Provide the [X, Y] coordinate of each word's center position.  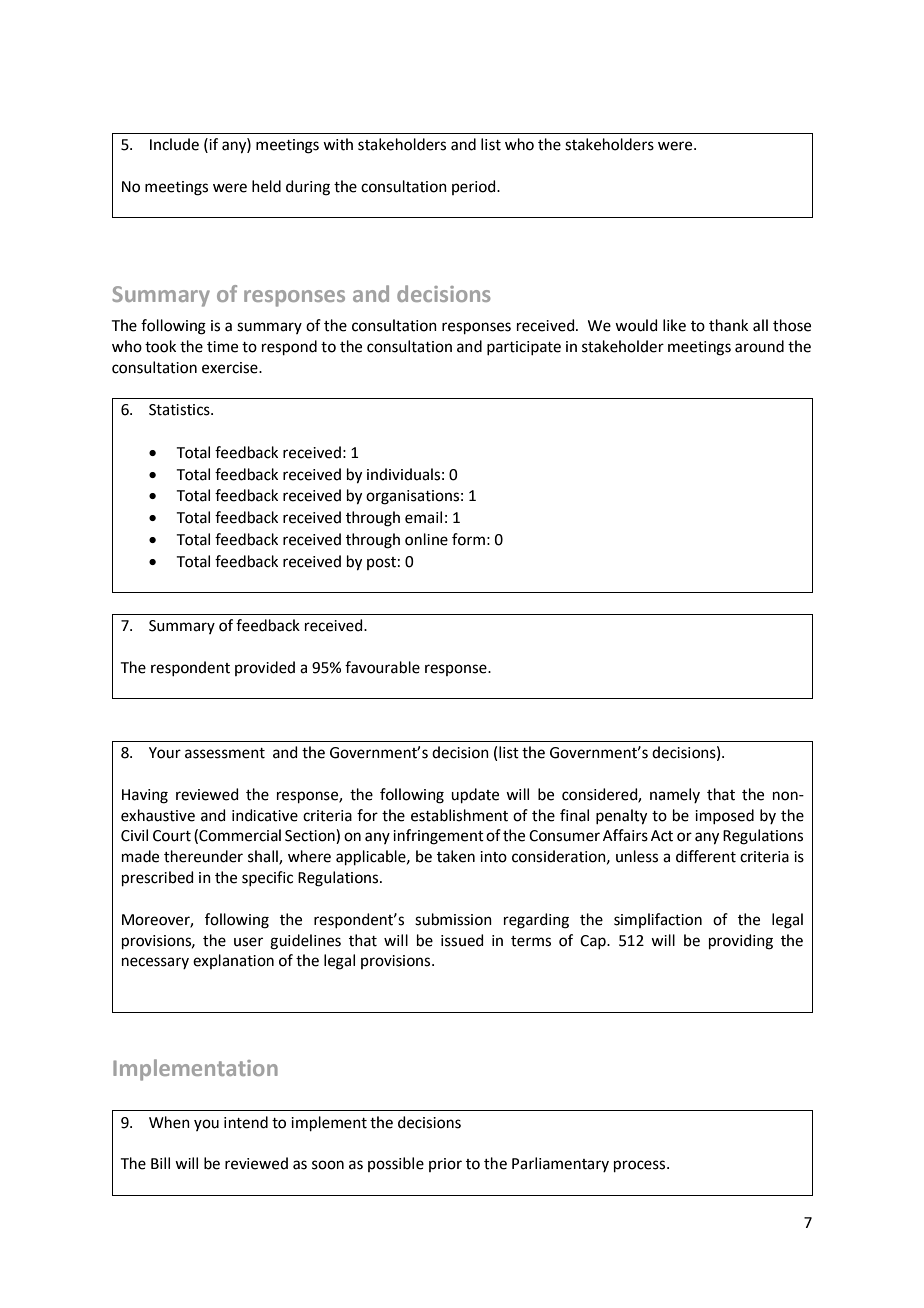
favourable [382, 667]
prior [445, 1165]
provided [265, 668]
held [266, 186]
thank [728, 325]
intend [246, 1122]
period [475, 187]
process [641, 1166]
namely [675, 795]
